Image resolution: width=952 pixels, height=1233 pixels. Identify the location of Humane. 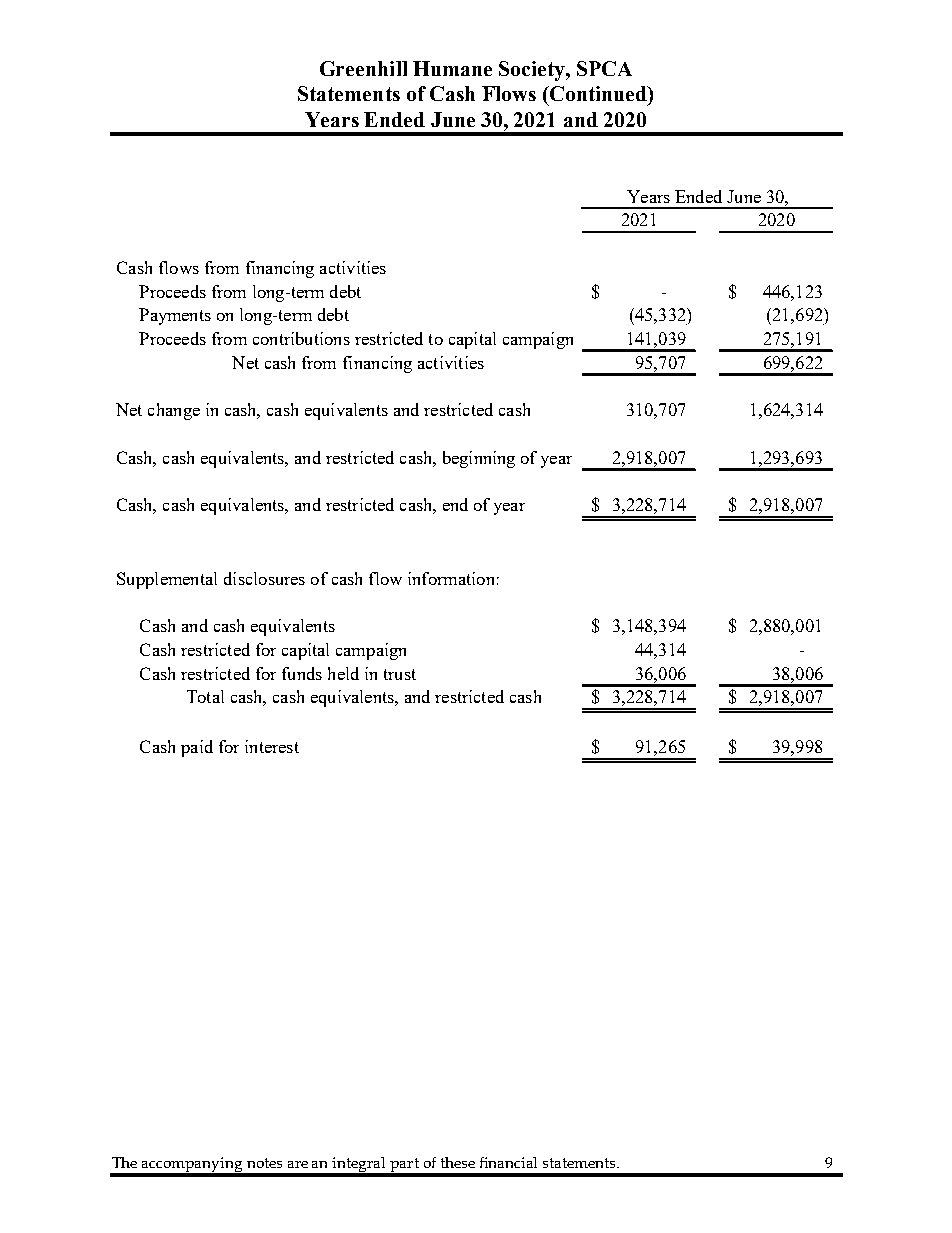
(452, 68).
